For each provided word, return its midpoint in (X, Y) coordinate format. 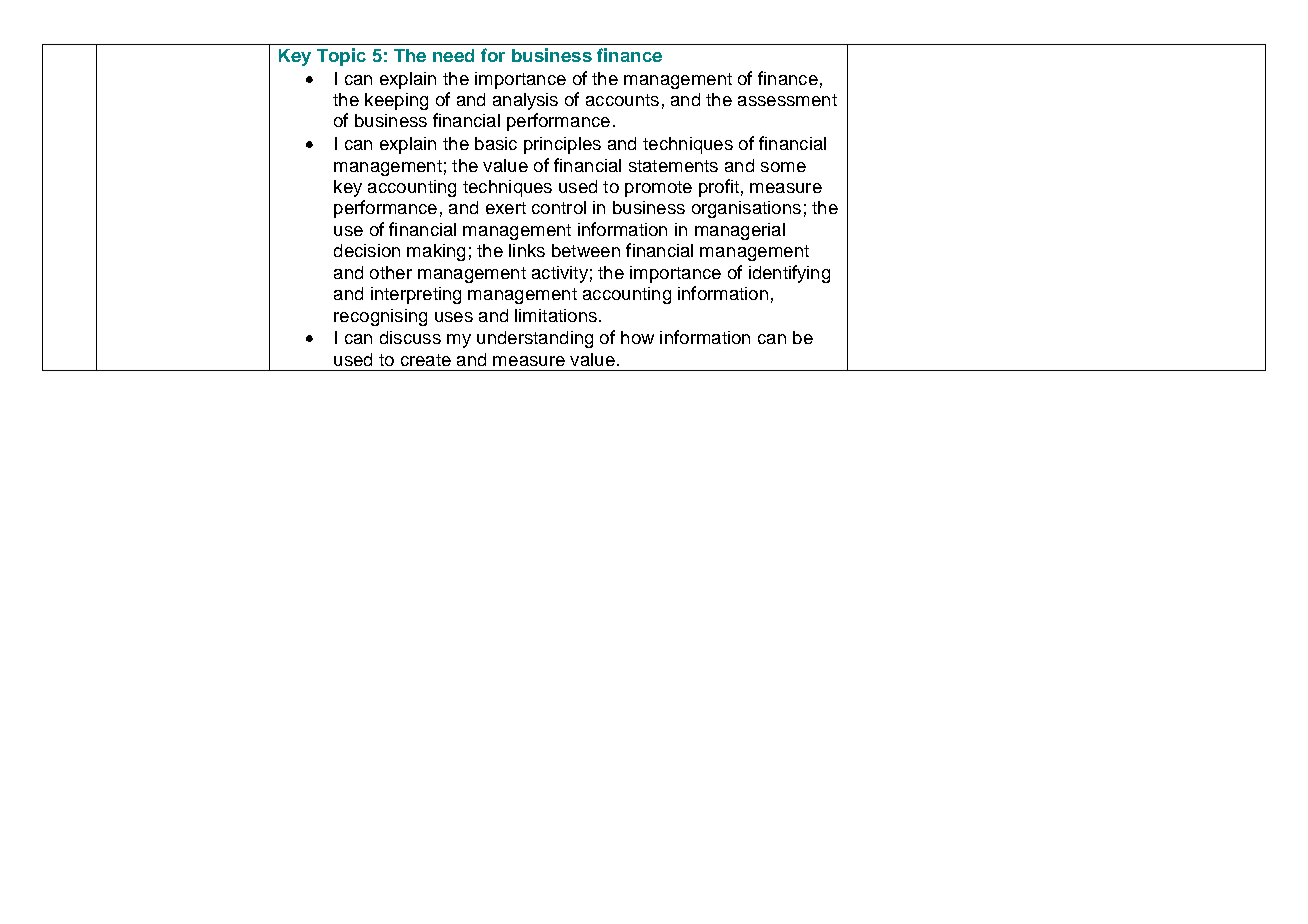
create (426, 360)
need (453, 55)
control (559, 207)
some (783, 167)
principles (562, 145)
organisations (746, 209)
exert (506, 208)
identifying (789, 274)
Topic (341, 57)
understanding (535, 339)
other (391, 272)
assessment (787, 100)
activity (560, 274)
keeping (396, 101)
